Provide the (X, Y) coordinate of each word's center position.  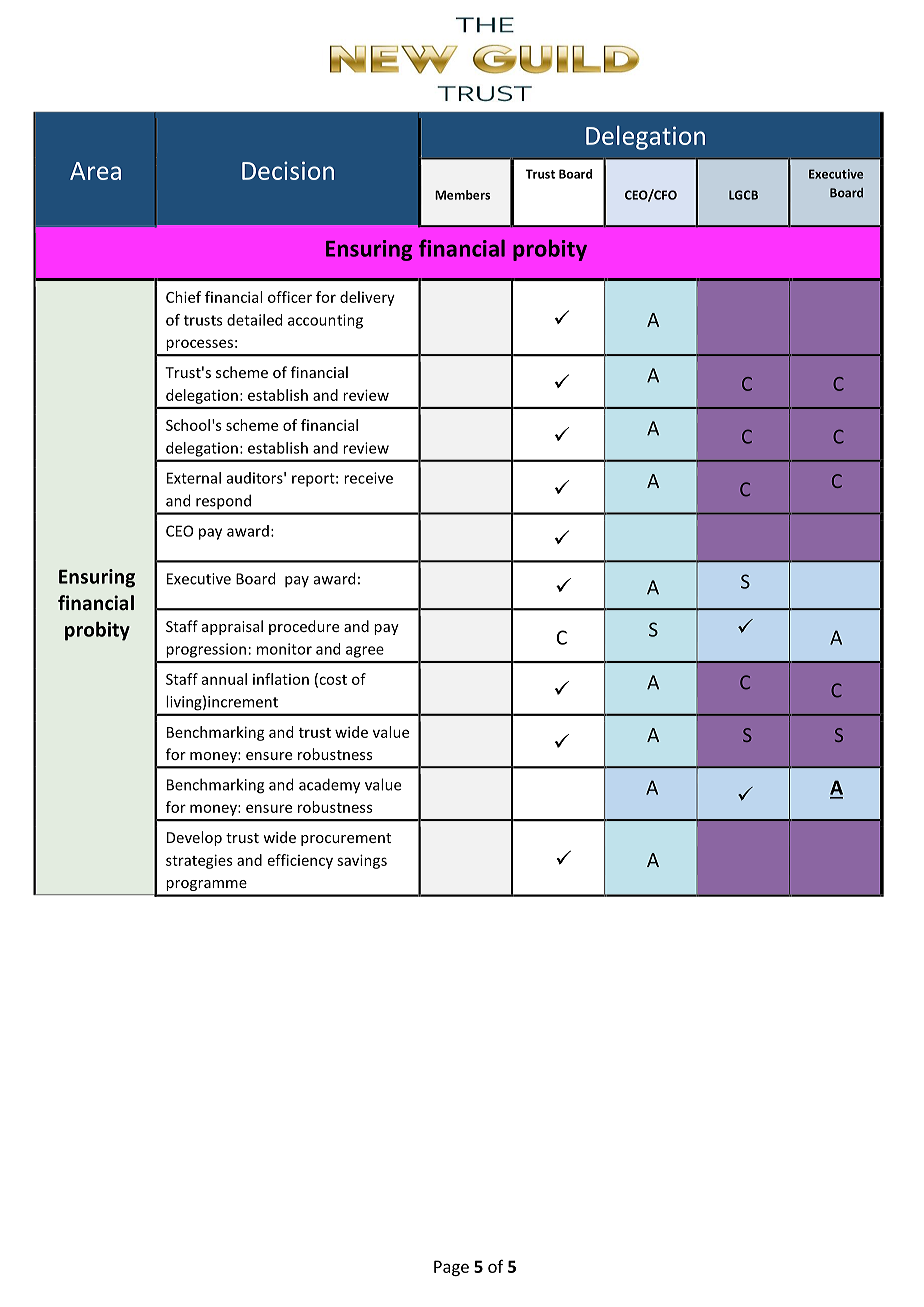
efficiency (300, 861)
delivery (367, 298)
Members (462, 195)
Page (451, 1268)
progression (206, 650)
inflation (281, 679)
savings (362, 861)
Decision (288, 170)
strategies (199, 861)
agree (365, 652)
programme (206, 885)
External (194, 478)
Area (95, 171)
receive (368, 478)
